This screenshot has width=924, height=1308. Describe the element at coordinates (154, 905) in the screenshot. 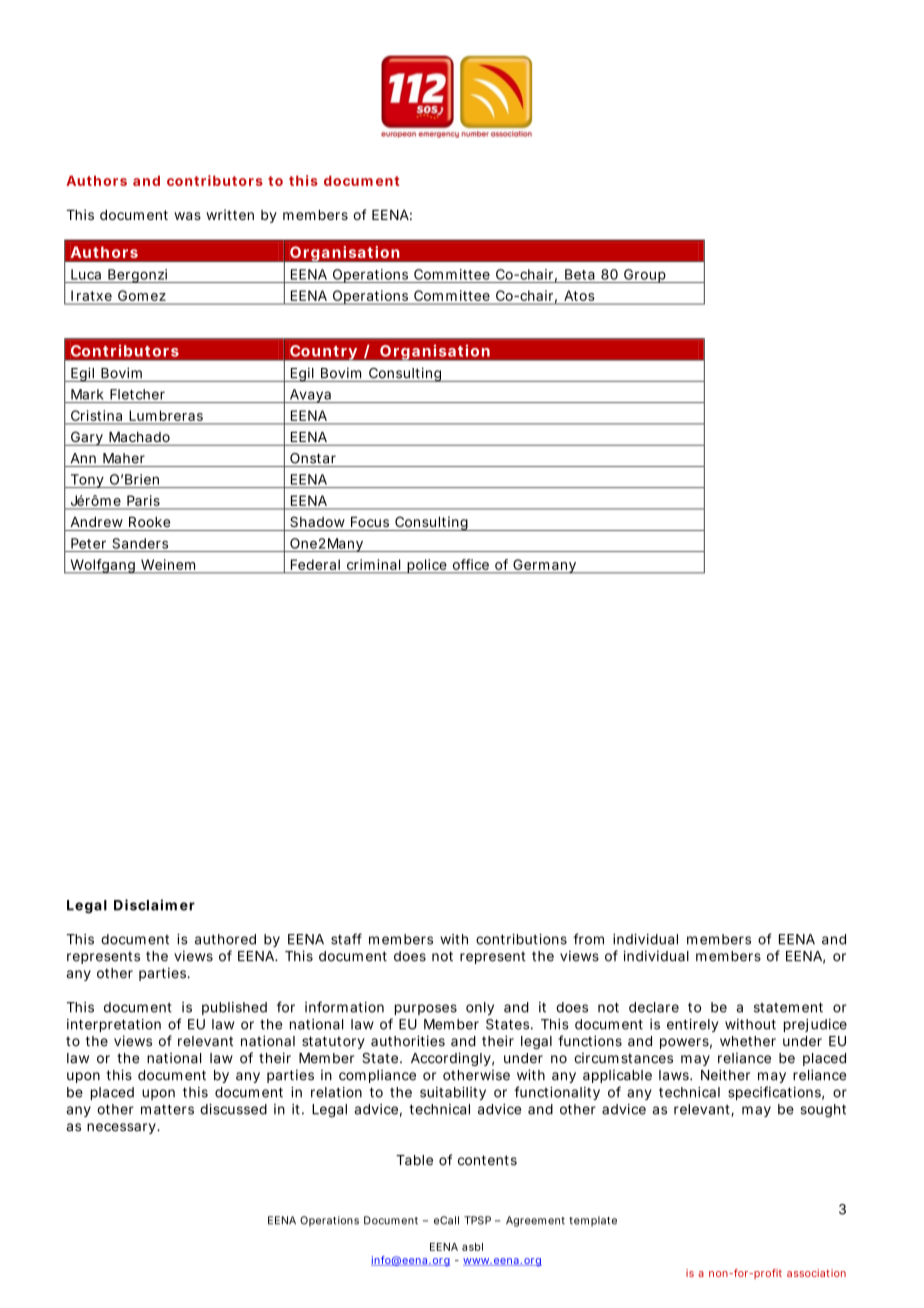

I see `Disclaimer` at that location.
